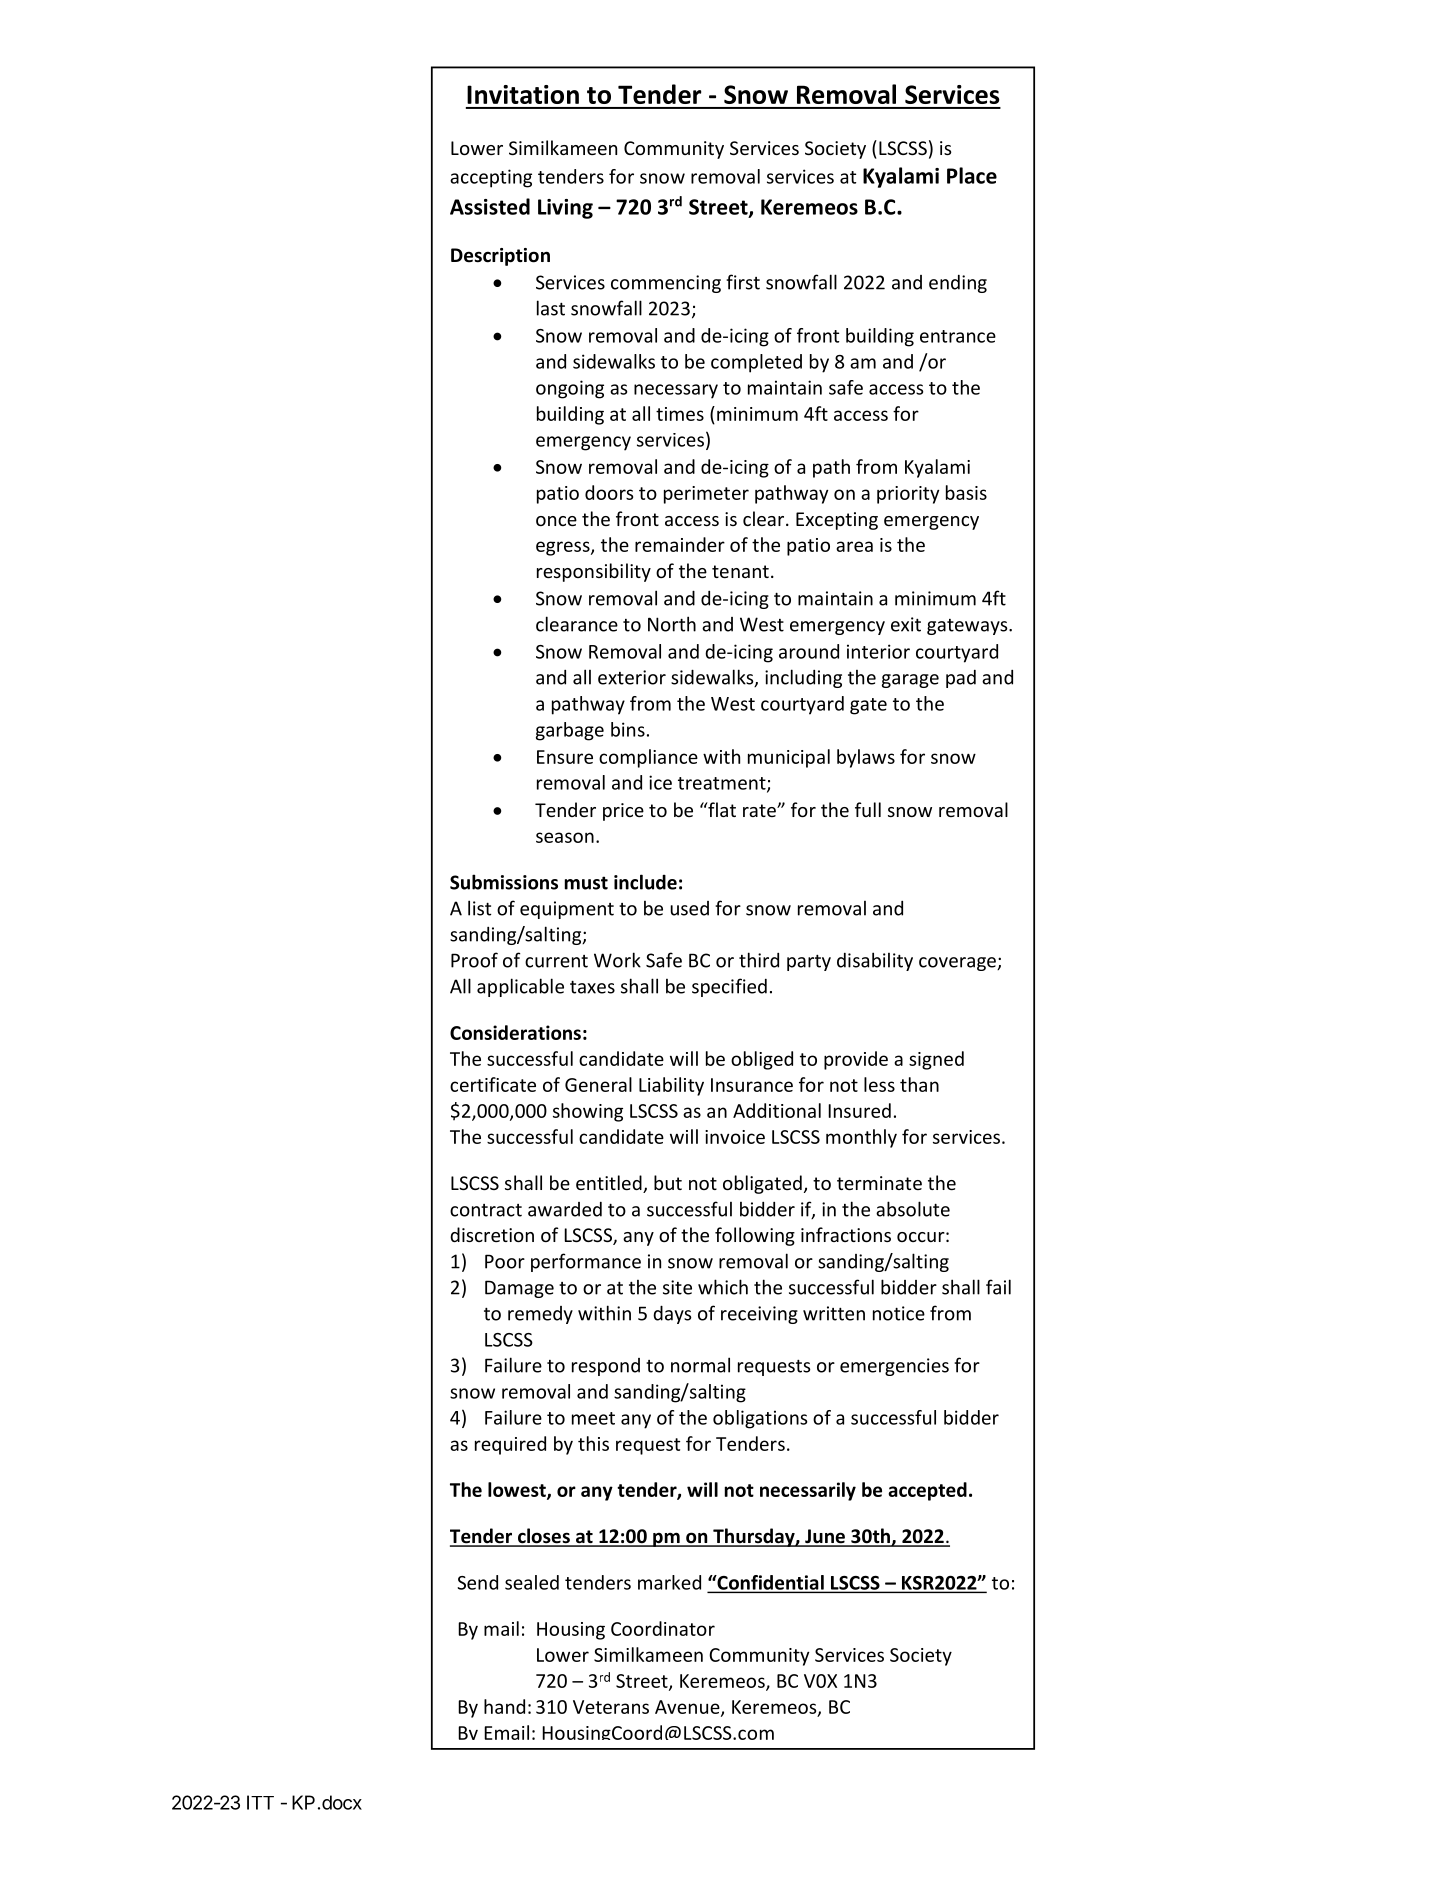  I want to click on specified, so click(729, 987).
